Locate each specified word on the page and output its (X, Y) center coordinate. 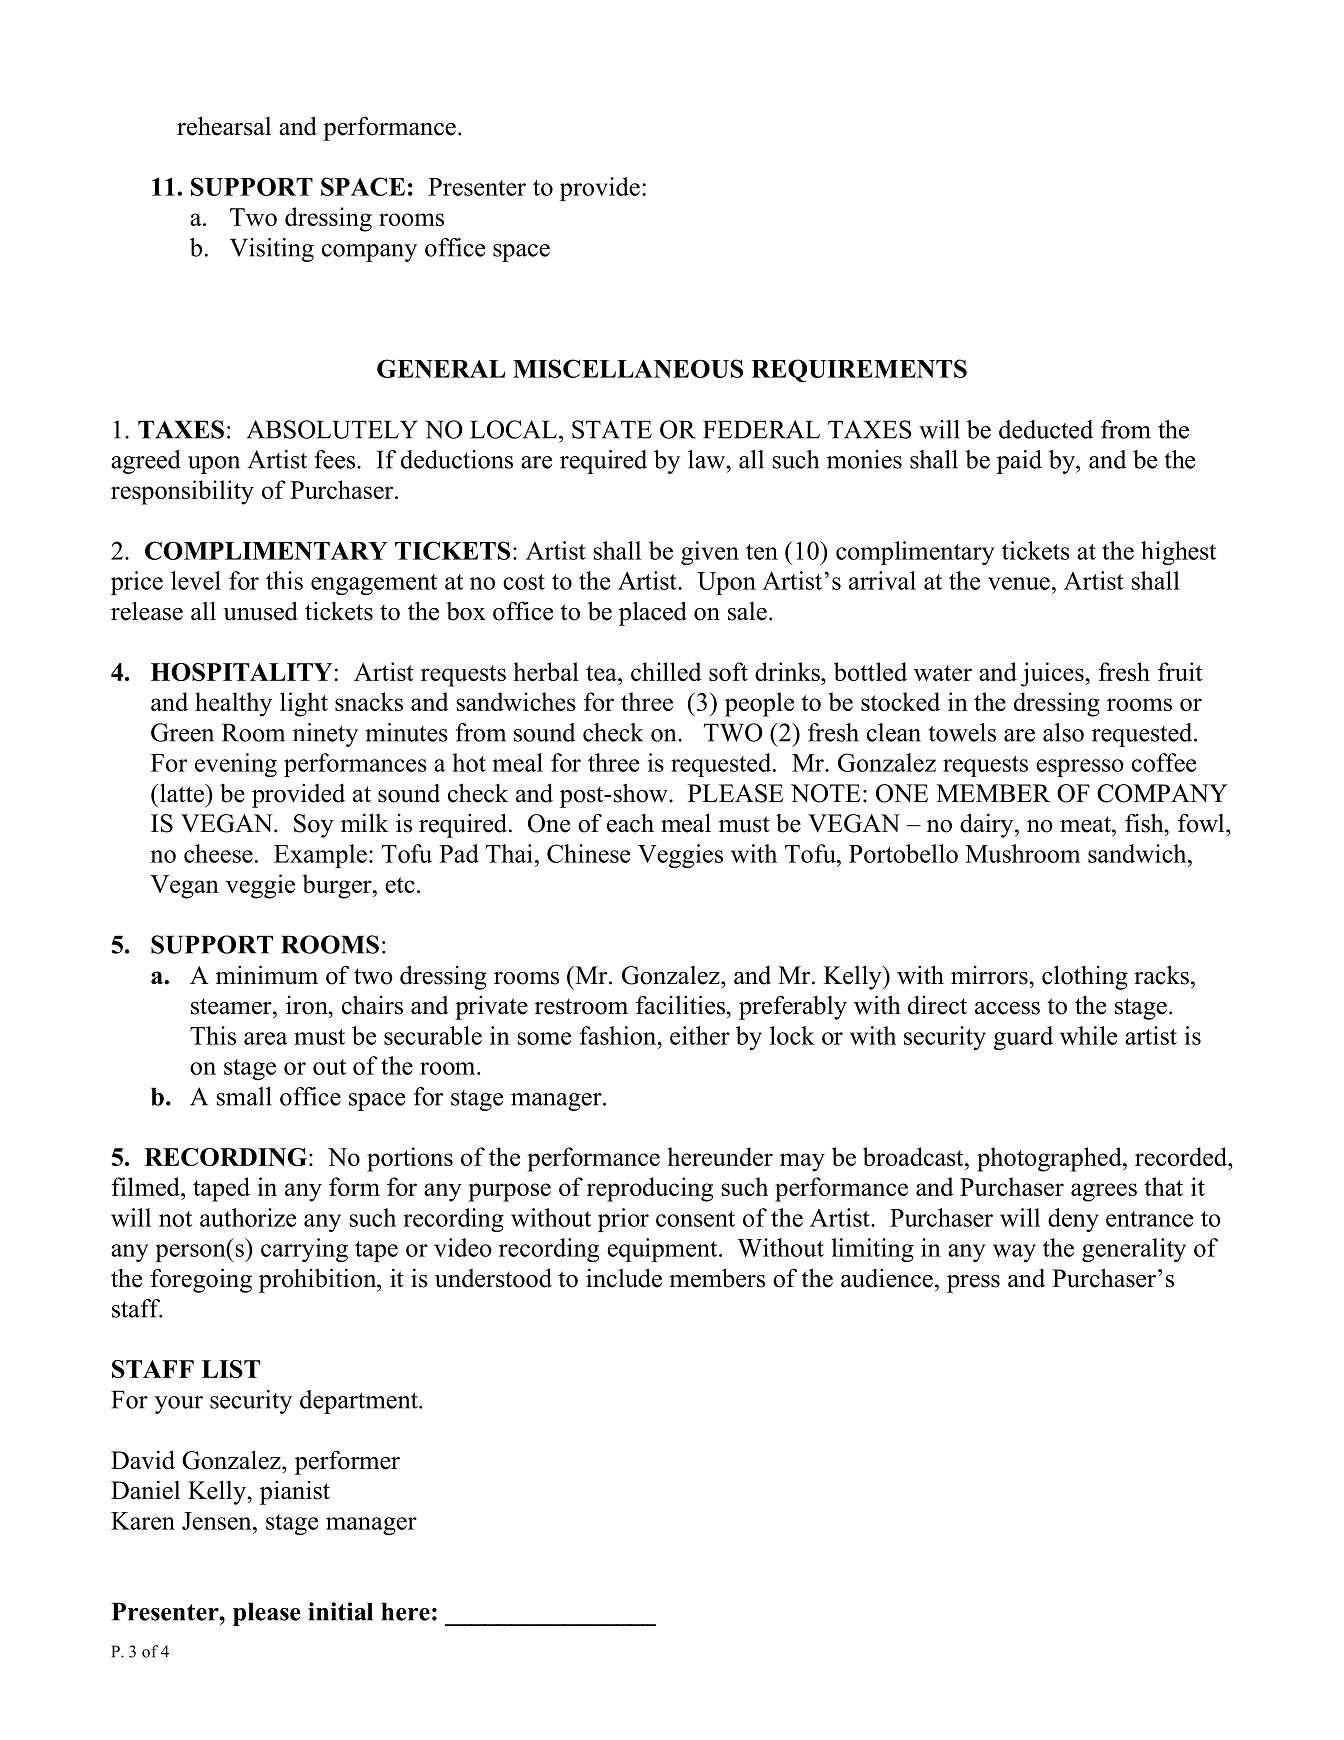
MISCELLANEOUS (628, 368)
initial (340, 1611)
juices (1053, 674)
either (700, 1035)
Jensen (218, 1521)
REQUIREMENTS (859, 371)
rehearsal (224, 126)
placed (653, 613)
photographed (1050, 1159)
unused (260, 611)
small (244, 1096)
